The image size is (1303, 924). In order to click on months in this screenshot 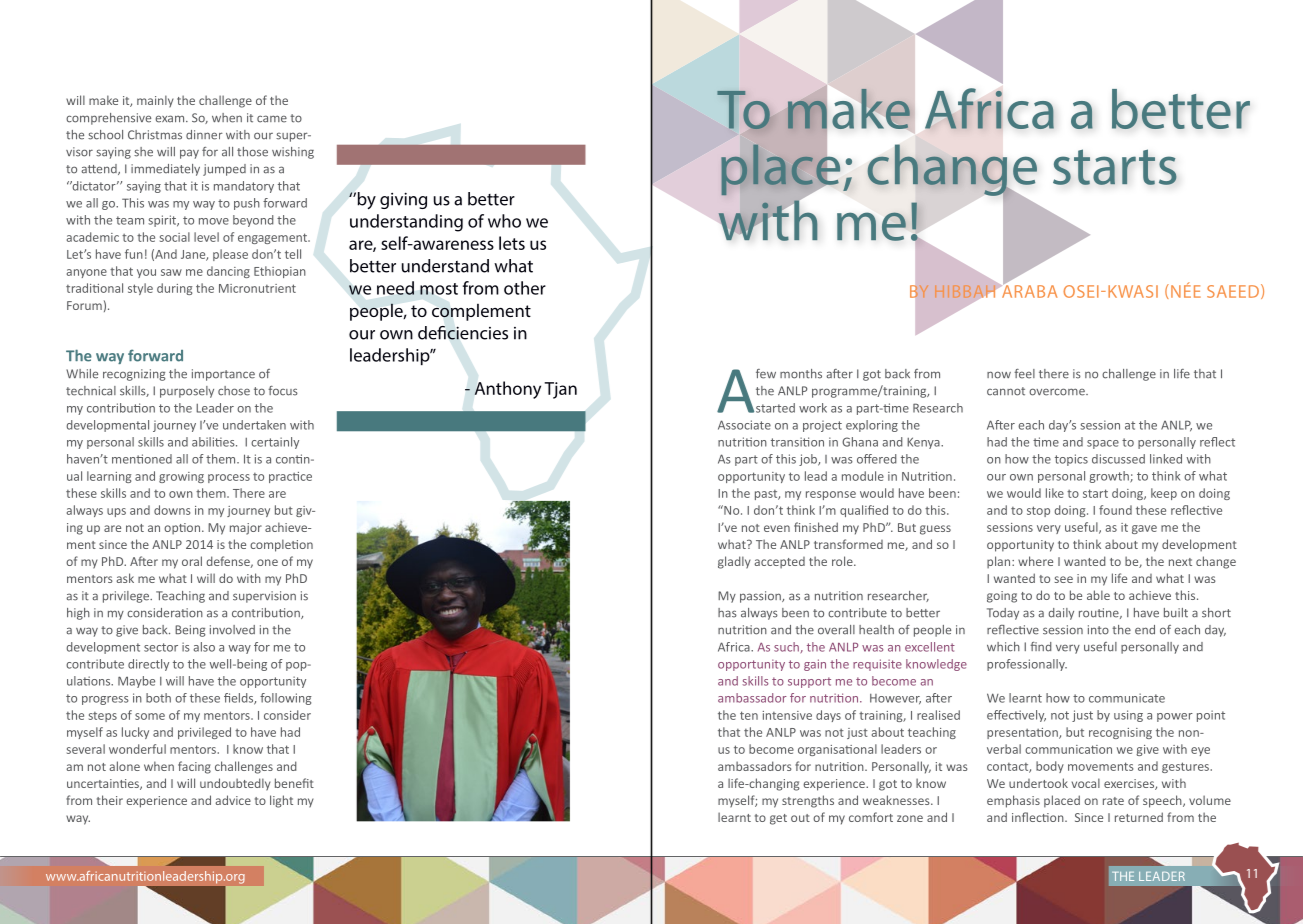, I will do `click(801, 374)`.
